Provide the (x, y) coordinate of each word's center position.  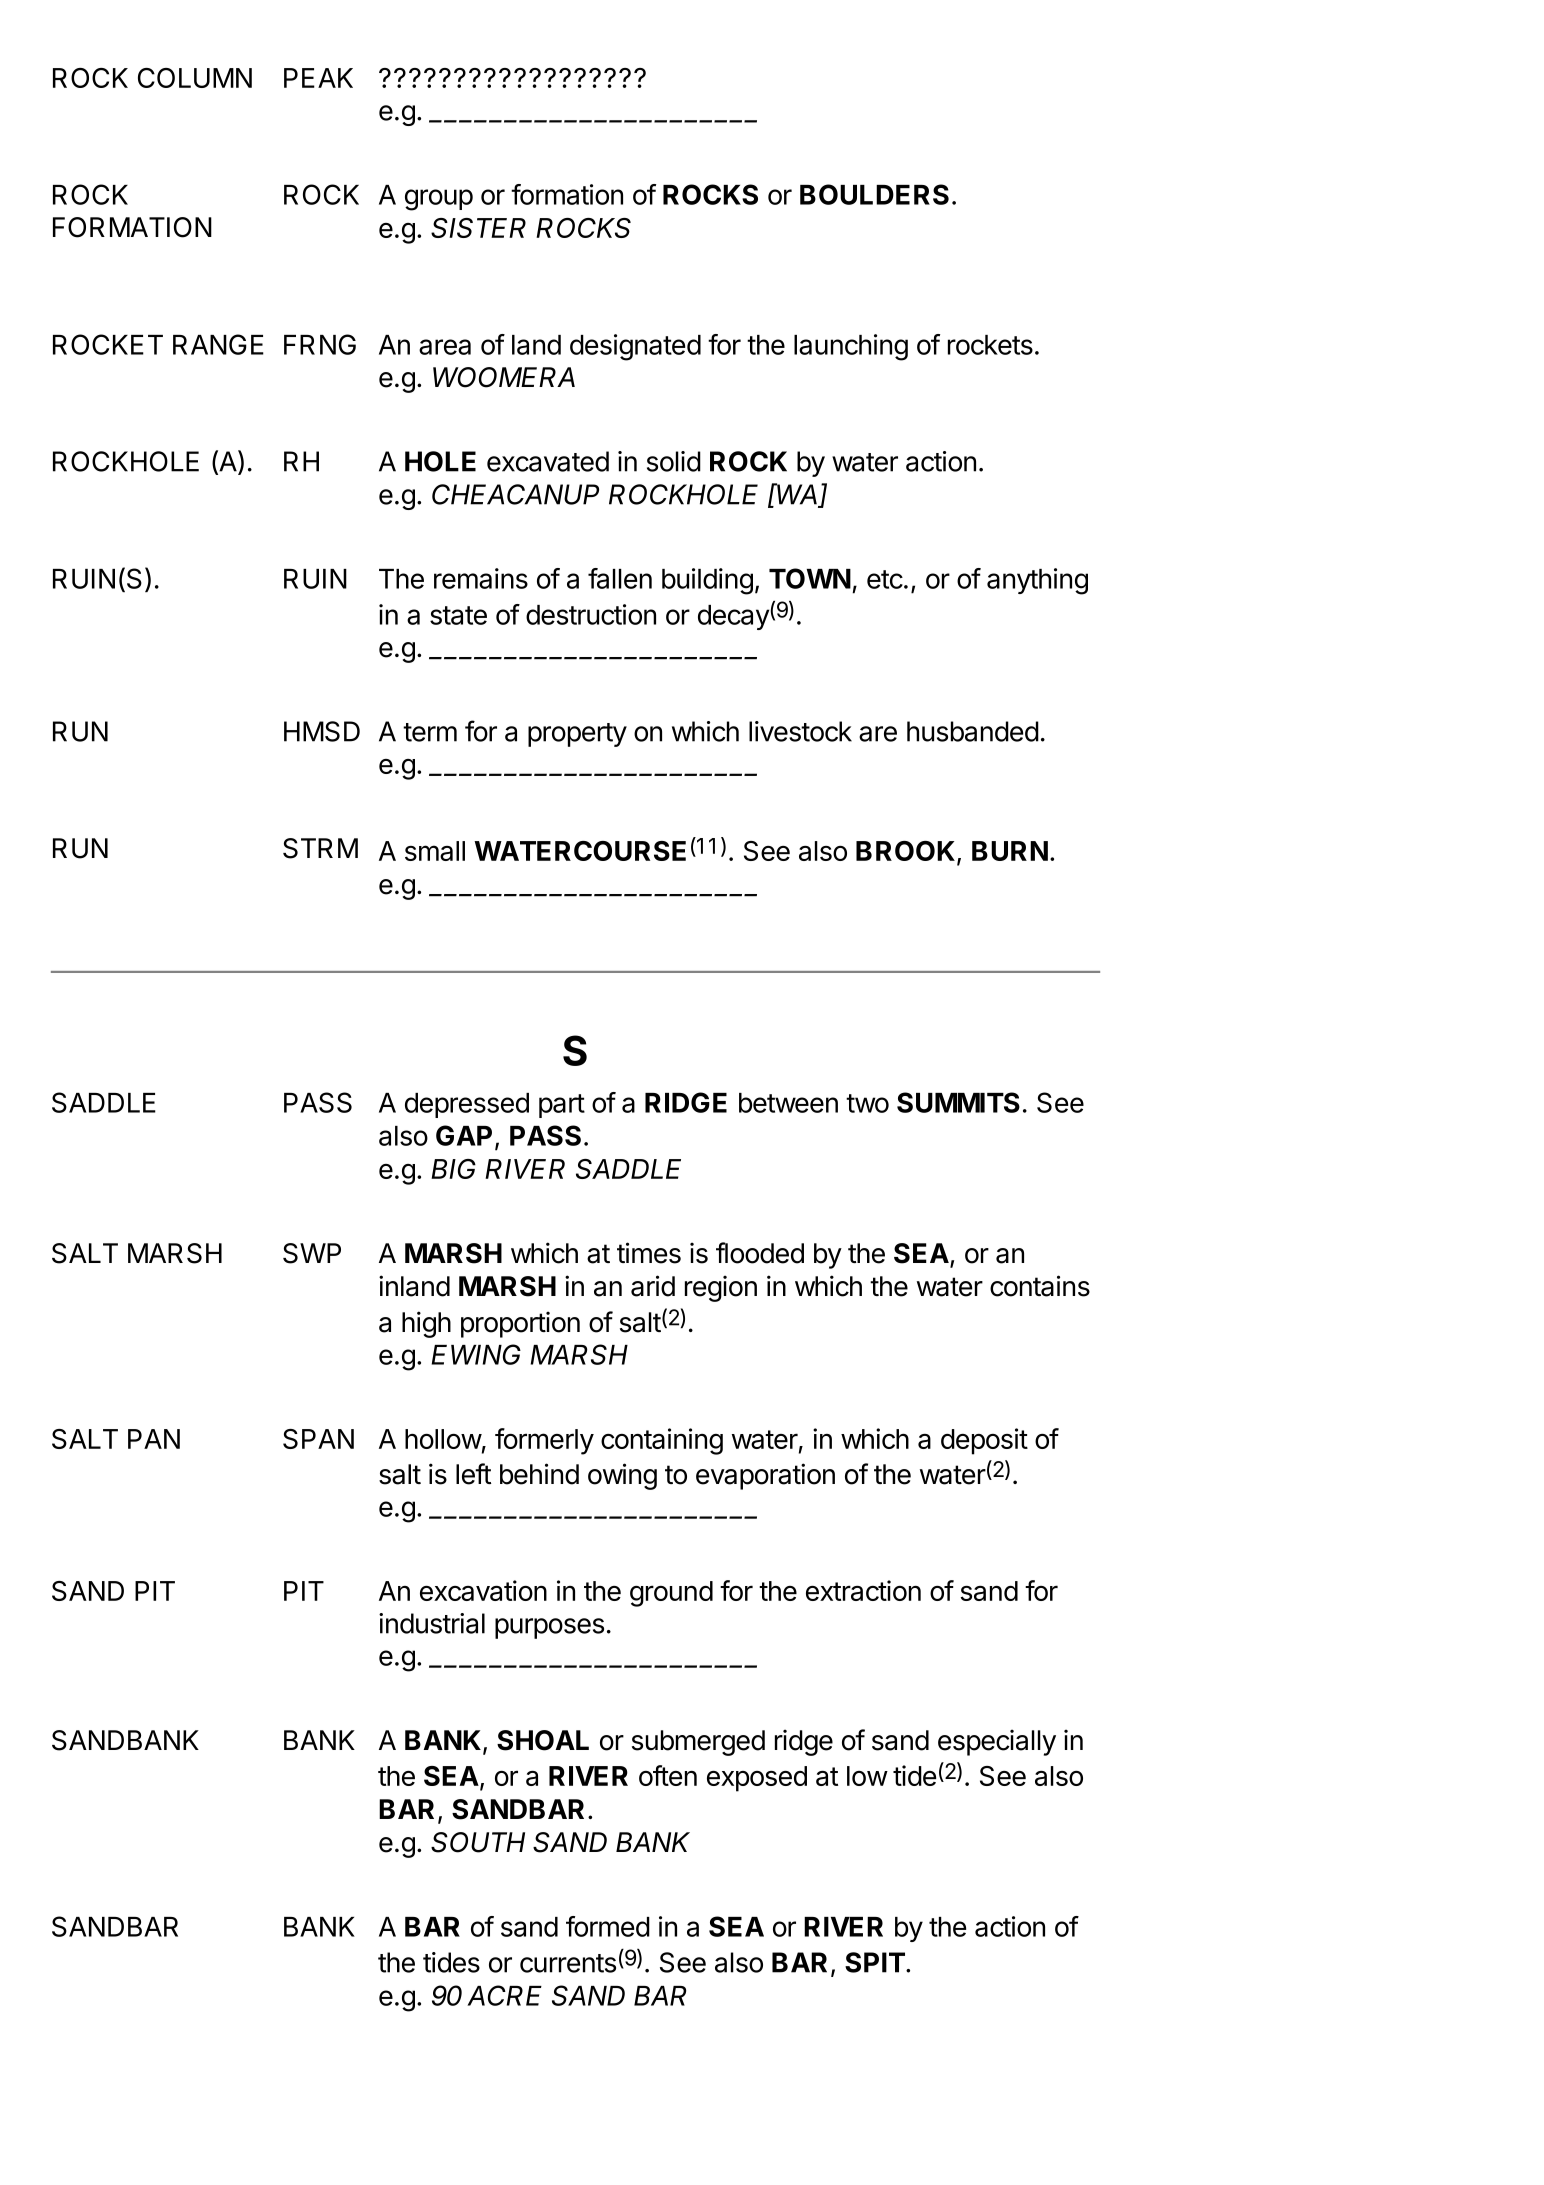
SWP (312, 1253)
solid (674, 461)
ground (671, 1594)
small (435, 851)
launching (851, 347)
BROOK (907, 852)
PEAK (318, 78)
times (649, 1253)
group (439, 200)
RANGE (218, 344)
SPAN (318, 1439)
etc (885, 579)
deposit (984, 1441)
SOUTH (478, 1842)
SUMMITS (958, 1102)
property (577, 735)
